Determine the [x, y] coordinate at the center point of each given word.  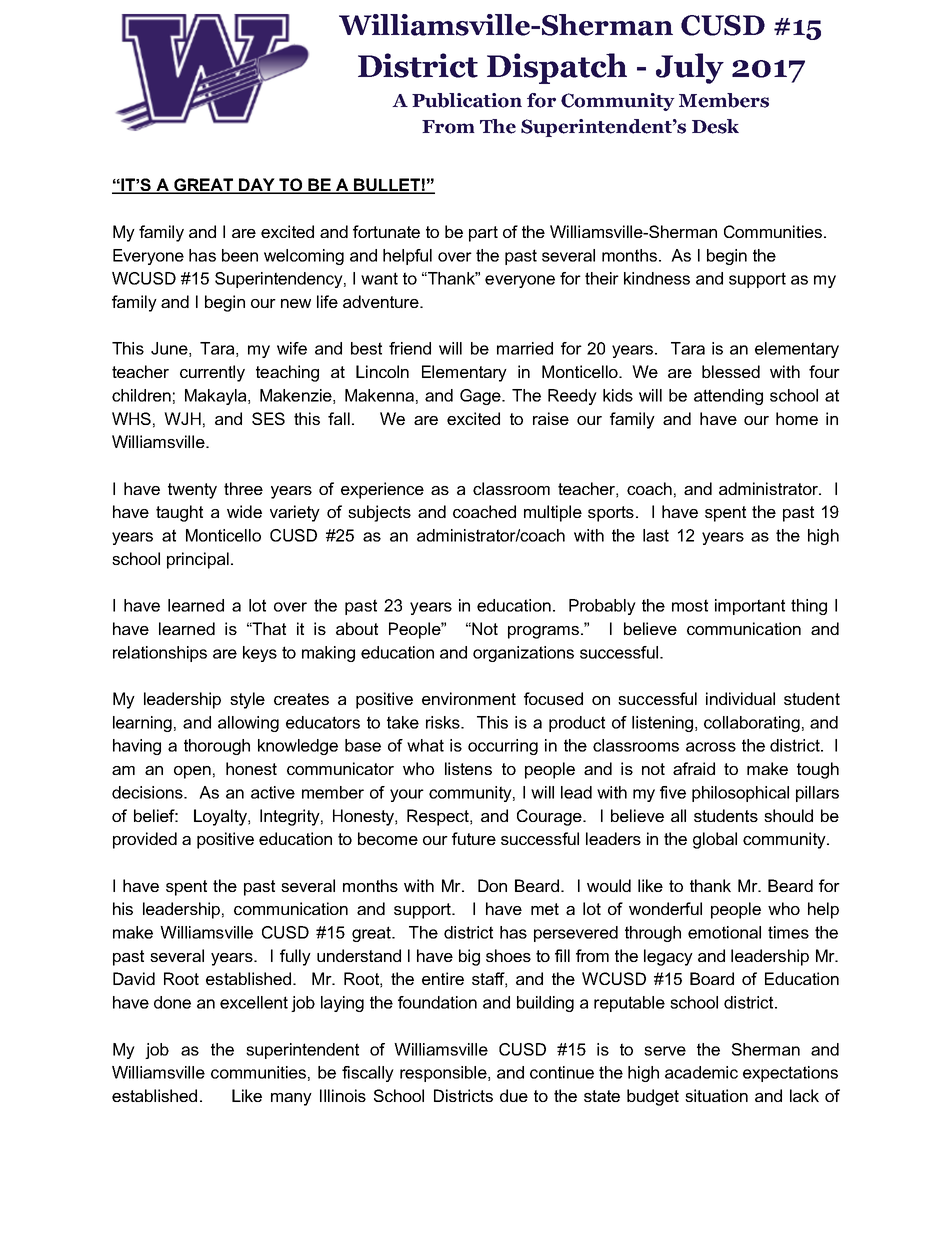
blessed [731, 371]
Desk [715, 126]
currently [212, 373]
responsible [444, 1074]
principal [198, 560]
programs [543, 632]
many [291, 1099]
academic [701, 1072]
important [750, 607]
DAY [257, 186]
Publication [467, 100]
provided [145, 840]
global [715, 840]
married [525, 348]
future [474, 838]
